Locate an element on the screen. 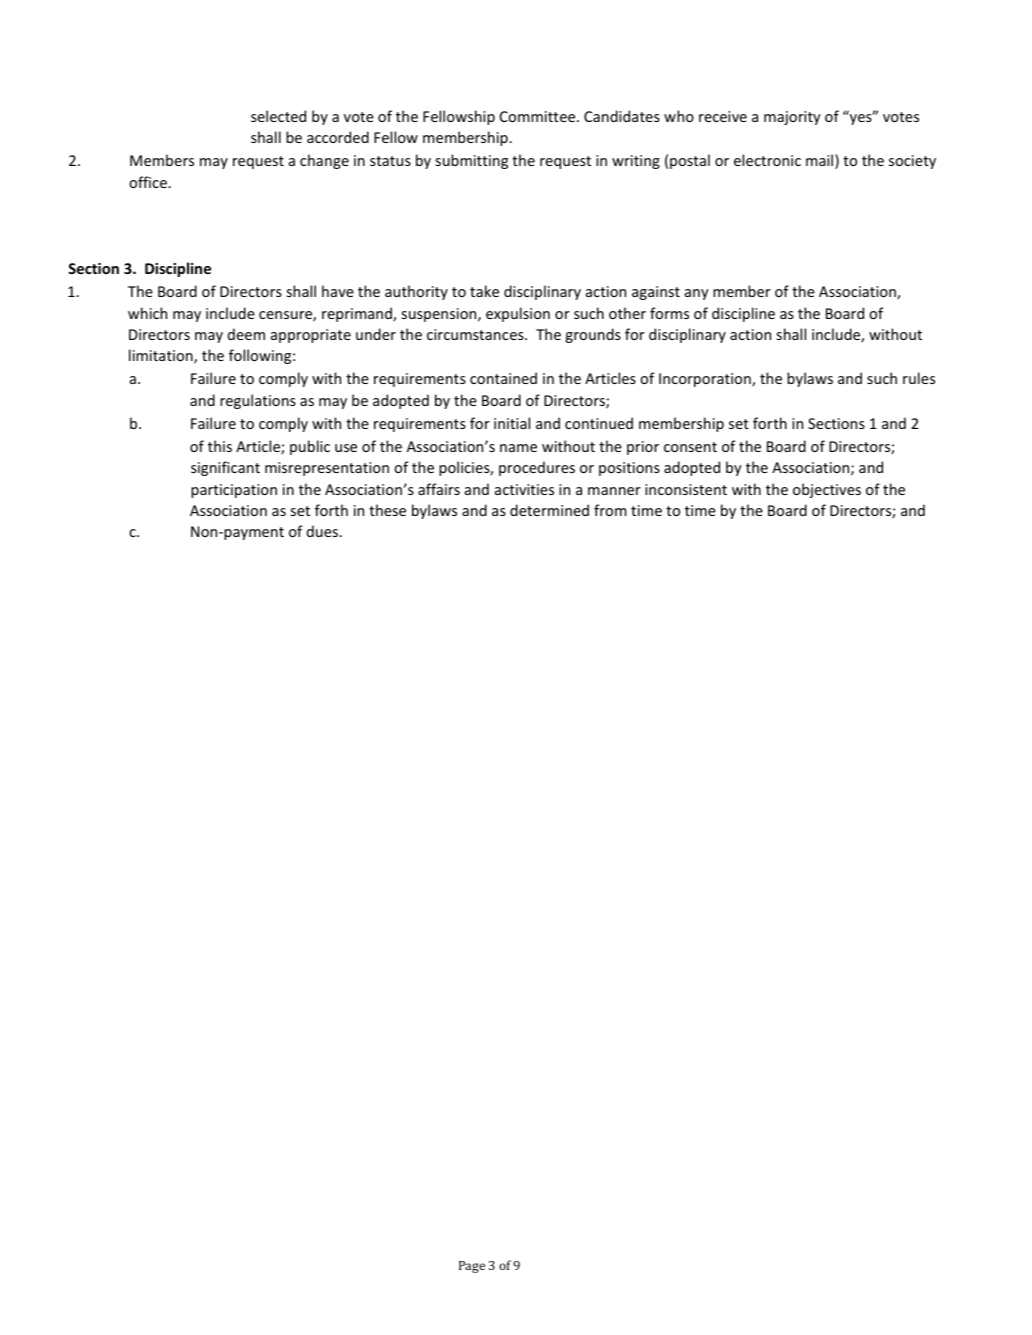 Image resolution: width=1032 pixels, height=1335 pixels. mail is located at coordinates (821, 161).
